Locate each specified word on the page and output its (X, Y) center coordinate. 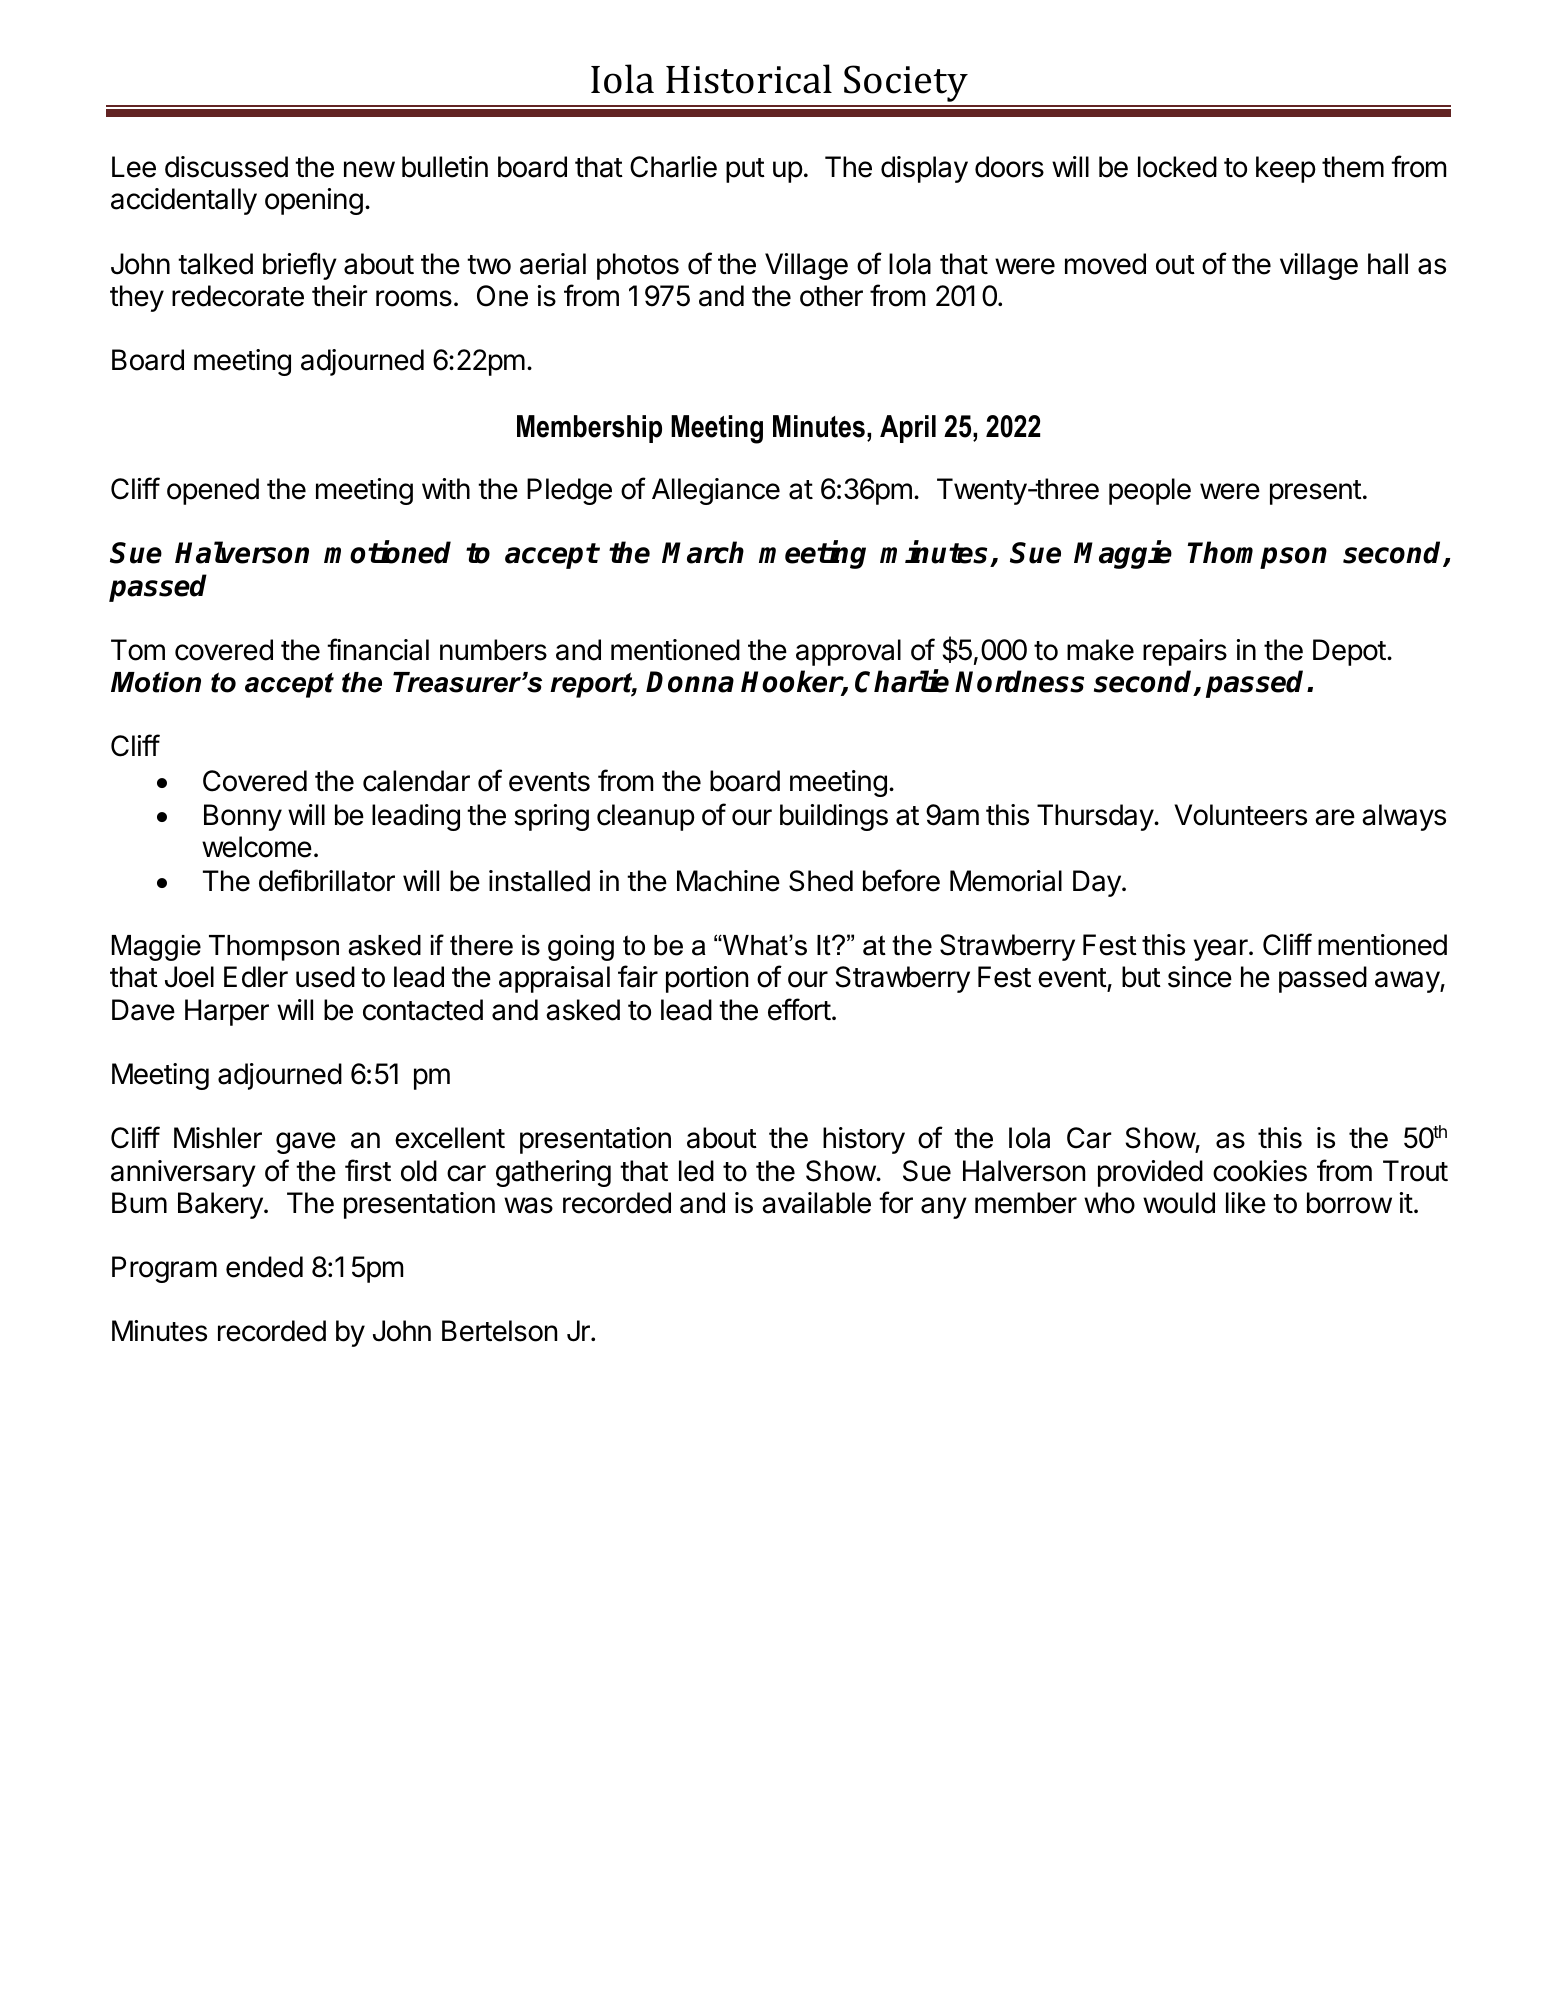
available (816, 1203)
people (1150, 491)
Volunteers (1240, 815)
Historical (749, 79)
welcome (257, 847)
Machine (728, 881)
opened (213, 491)
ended (264, 1267)
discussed (226, 167)
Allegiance (716, 491)
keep (1286, 169)
